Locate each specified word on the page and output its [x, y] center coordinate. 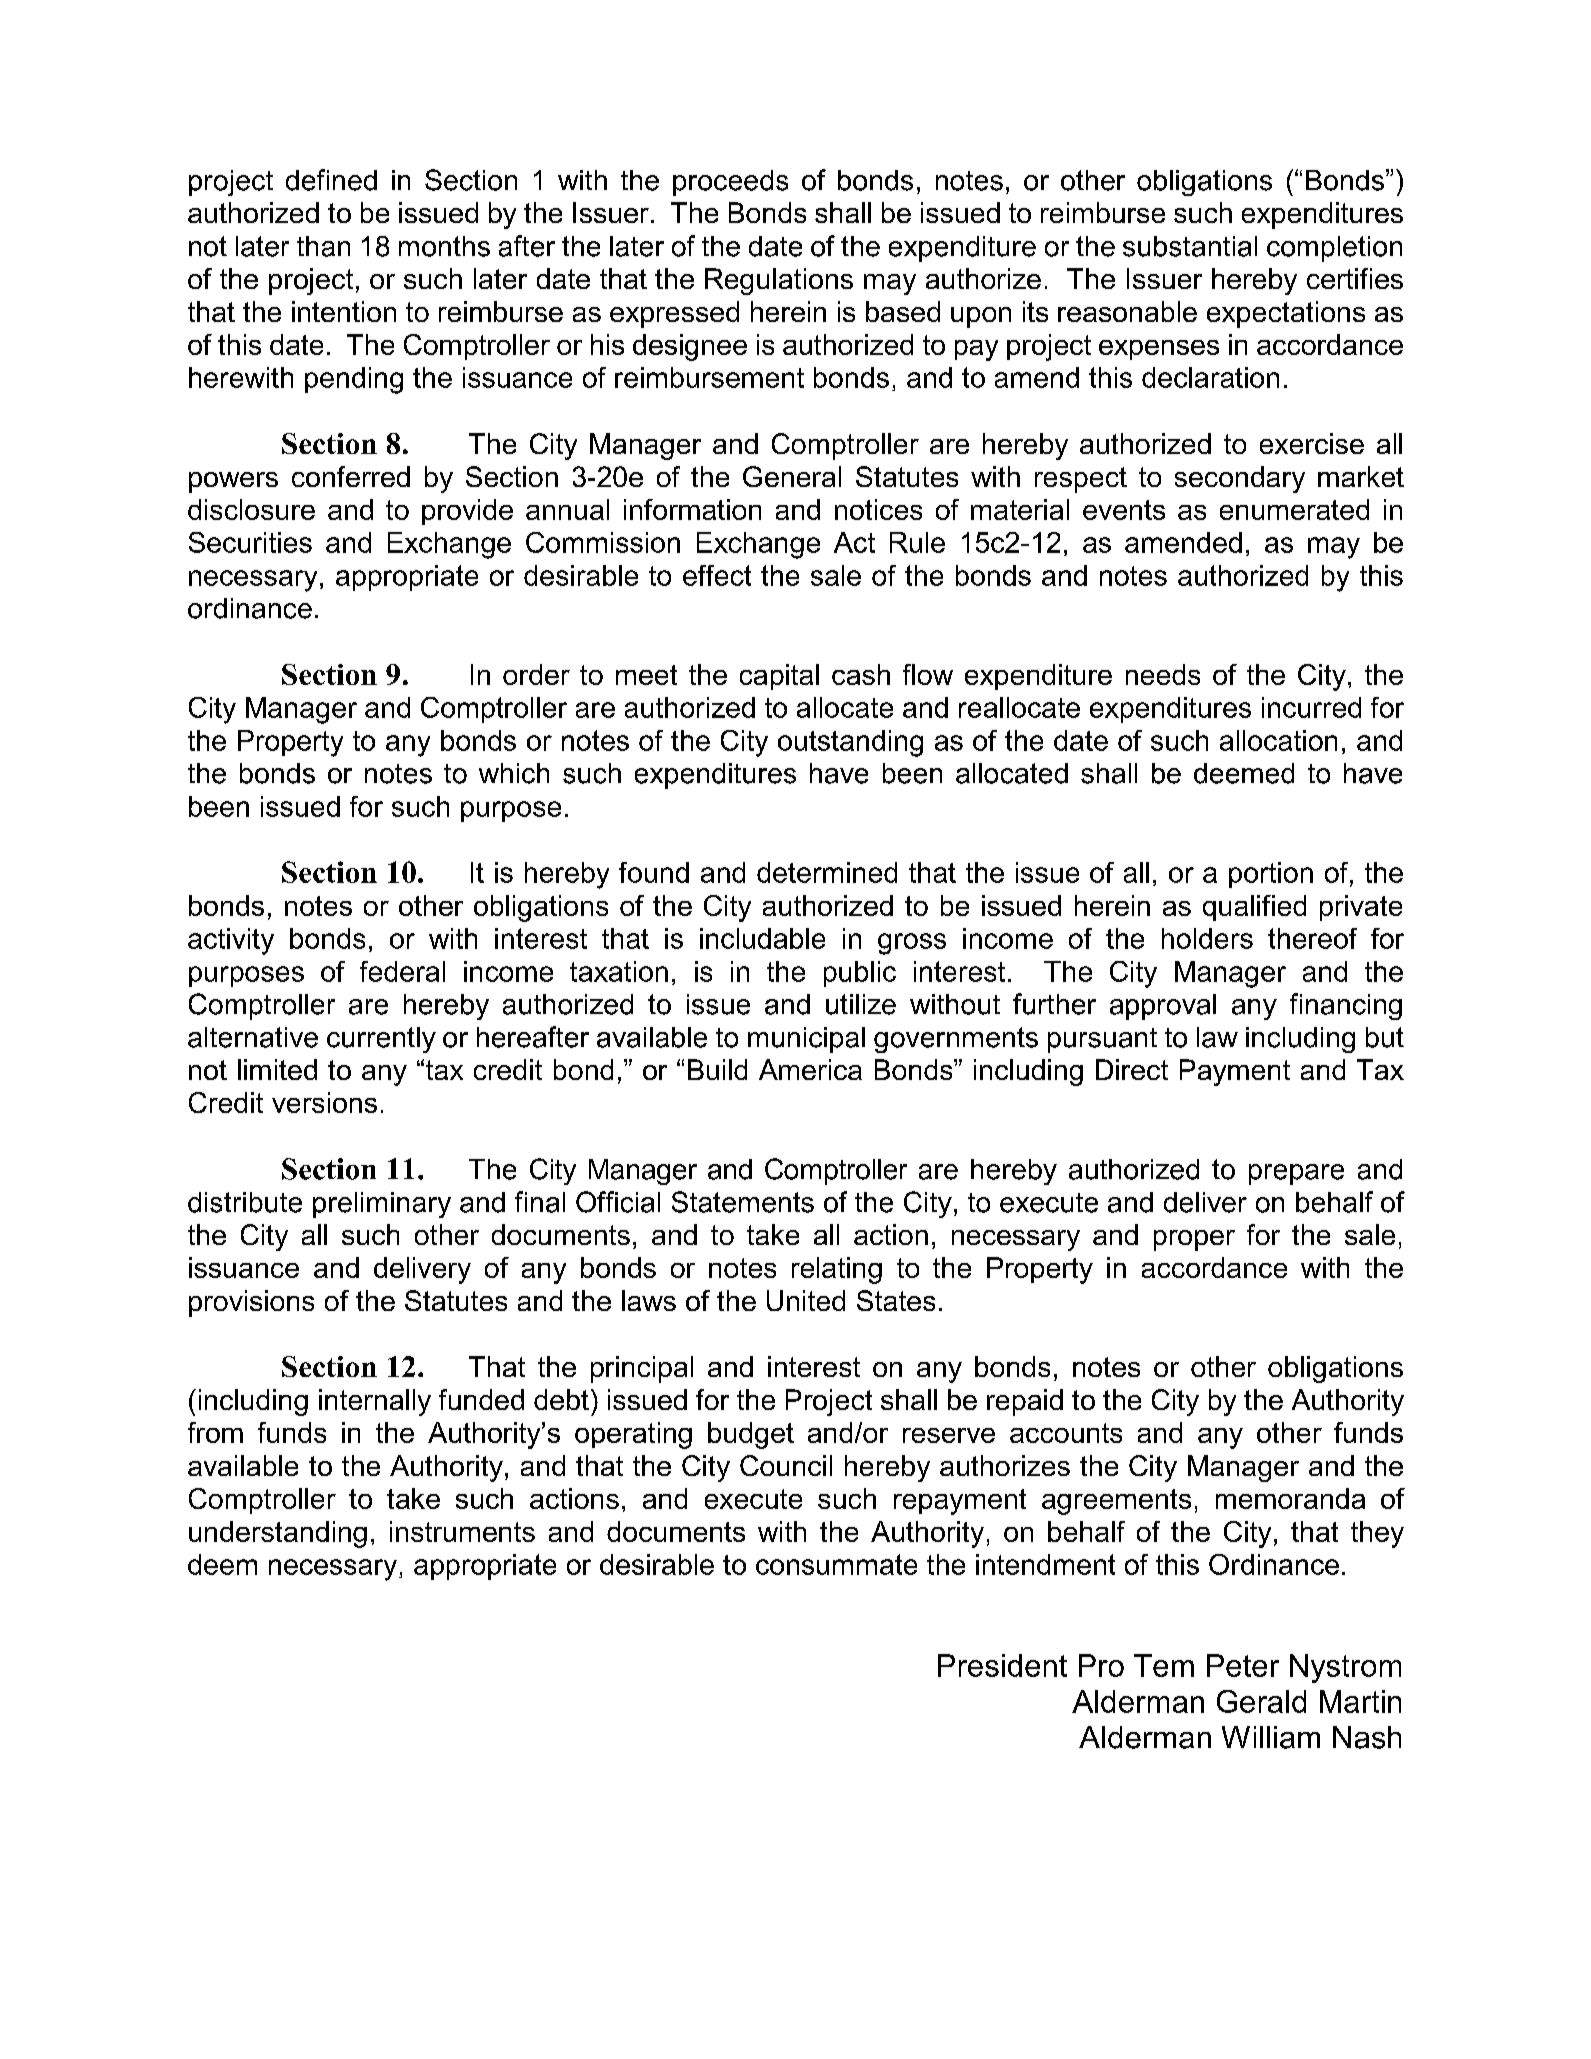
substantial [1190, 246]
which [514, 773]
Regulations [779, 281]
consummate [836, 1564]
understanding [278, 1534]
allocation [1278, 740]
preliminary [382, 1205]
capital [779, 677]
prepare [1296, 1174]
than [323, 246]
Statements [743, 1202]
